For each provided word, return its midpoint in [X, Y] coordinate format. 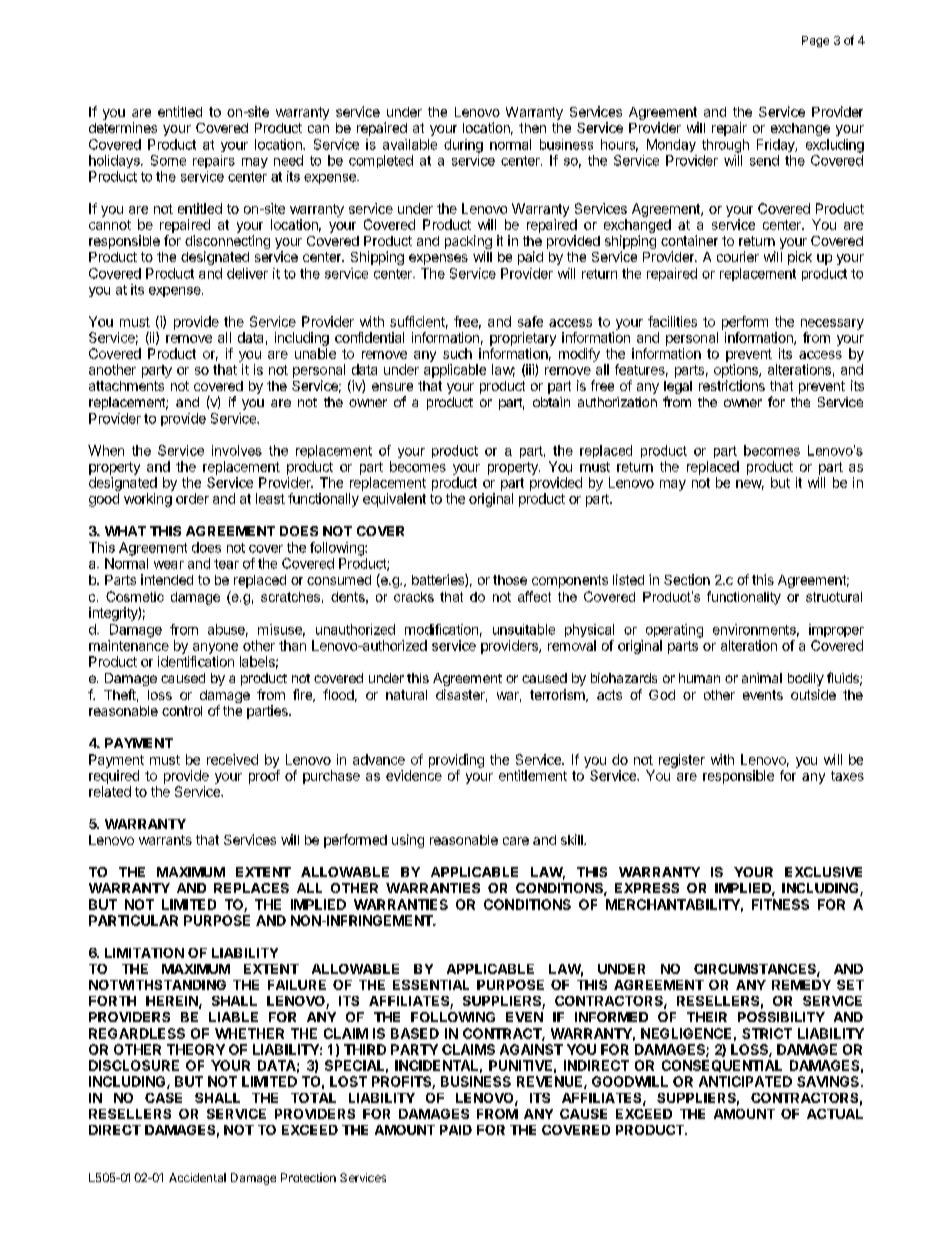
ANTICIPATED [745, 1081]
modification [441, 629]
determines [123, 127]
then [532, 128]
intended [167, 579]
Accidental [197, 1177]
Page [815, 41]
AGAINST [531, 1049]
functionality [744, 598]
